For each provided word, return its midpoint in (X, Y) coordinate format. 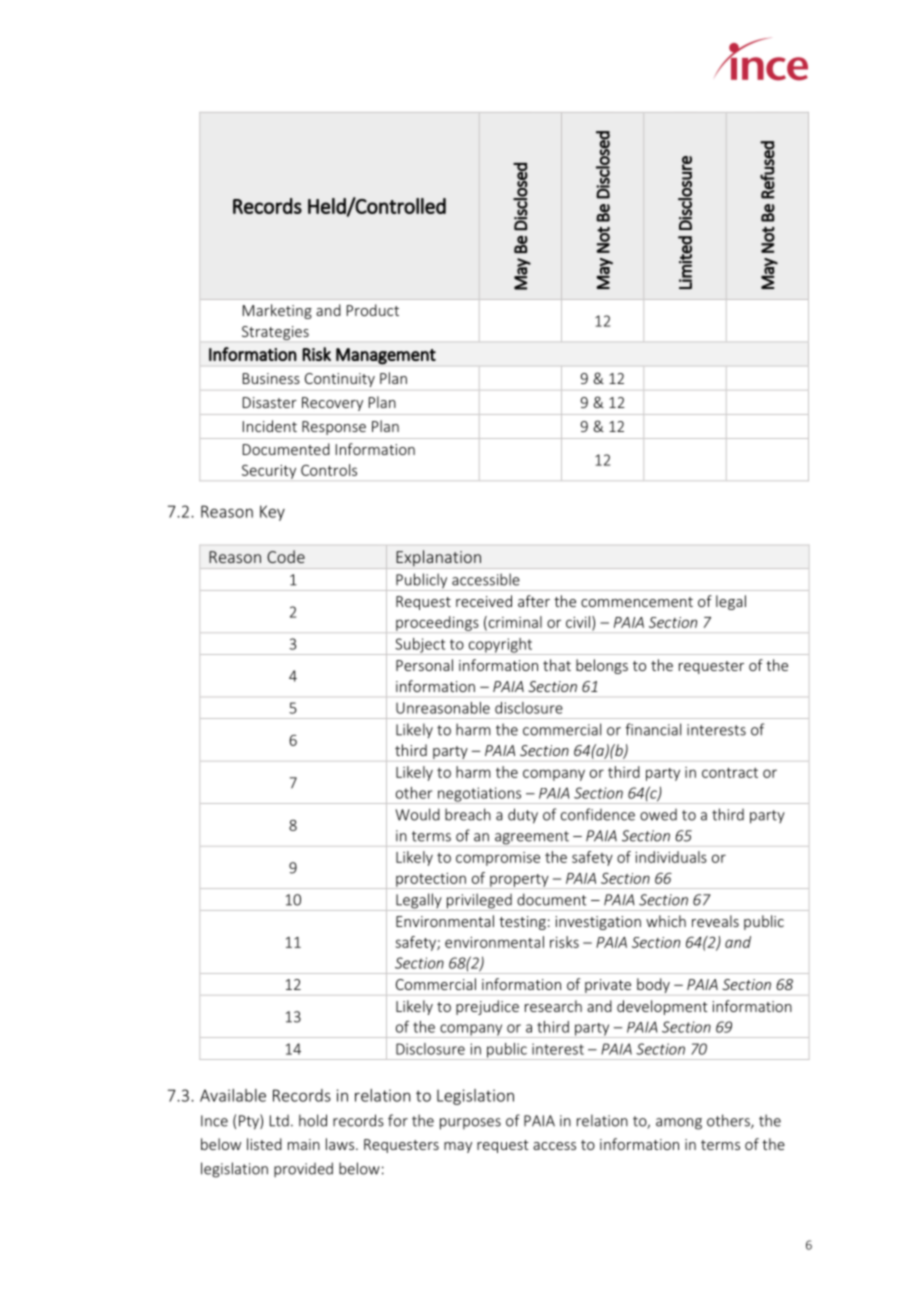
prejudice (487, 1007)
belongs (602, 666)
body (653, 985)
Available (233, 1095)
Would (417, 814)
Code (286, 556)
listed (264, 1144)
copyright (500, 646)
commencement (637, 602)
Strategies (275, 333)
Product (373, 310)
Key (272, 513)
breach (468, 814)
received (484, 601)
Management (386, 356)
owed (658, 815)
